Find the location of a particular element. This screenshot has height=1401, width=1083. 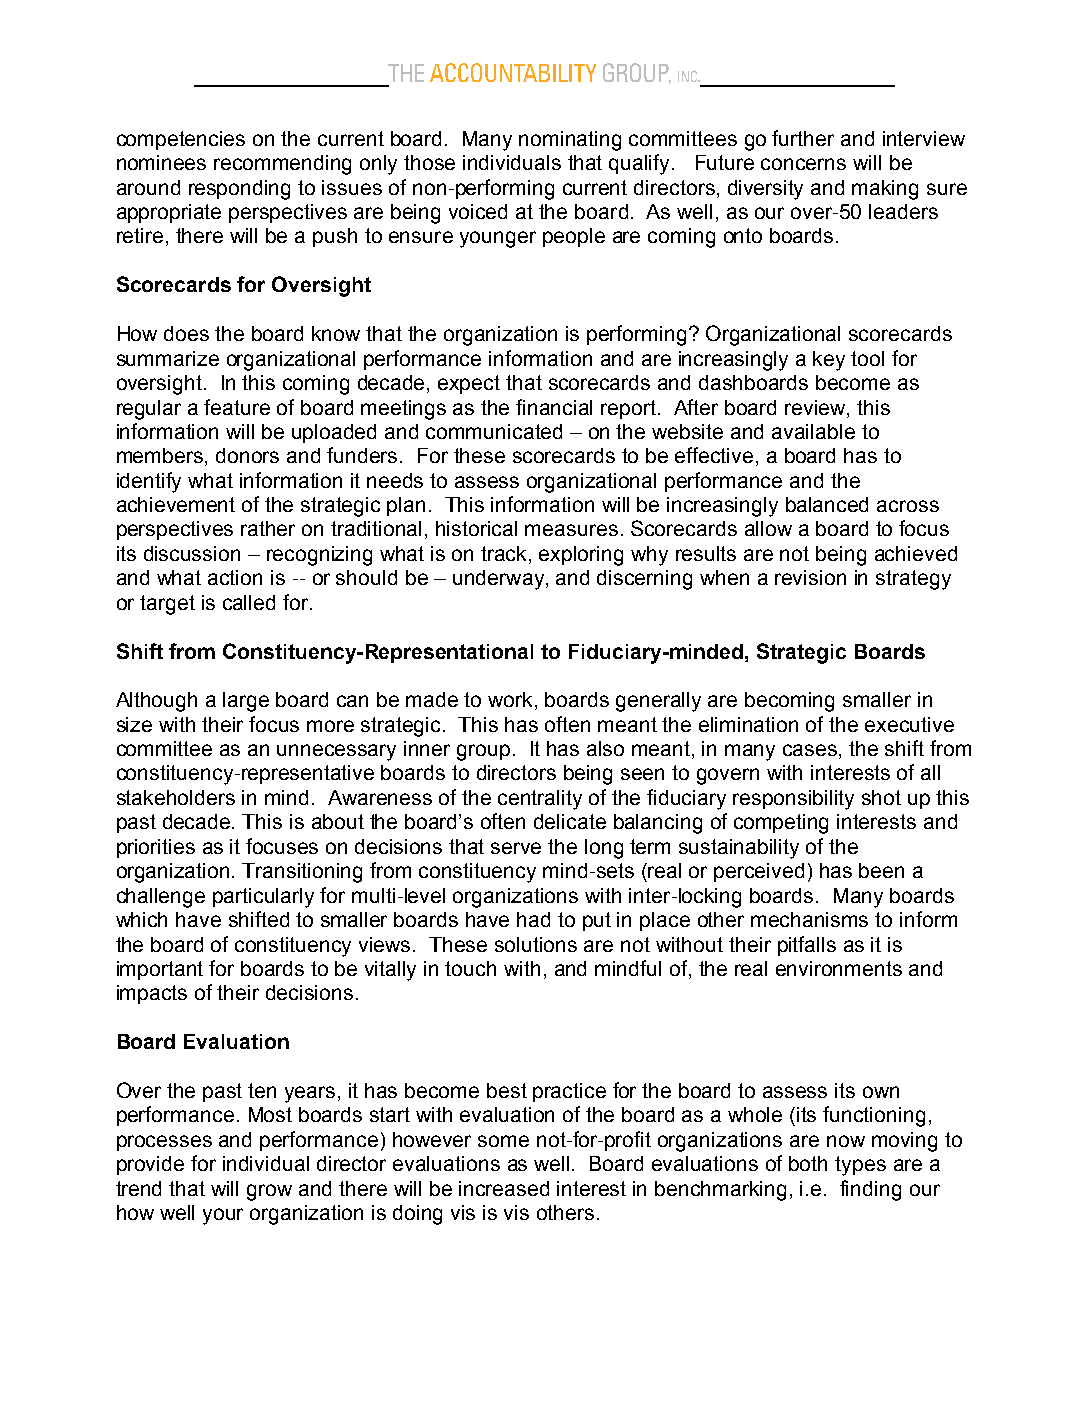

revision is located at coordinates (810, 577).
